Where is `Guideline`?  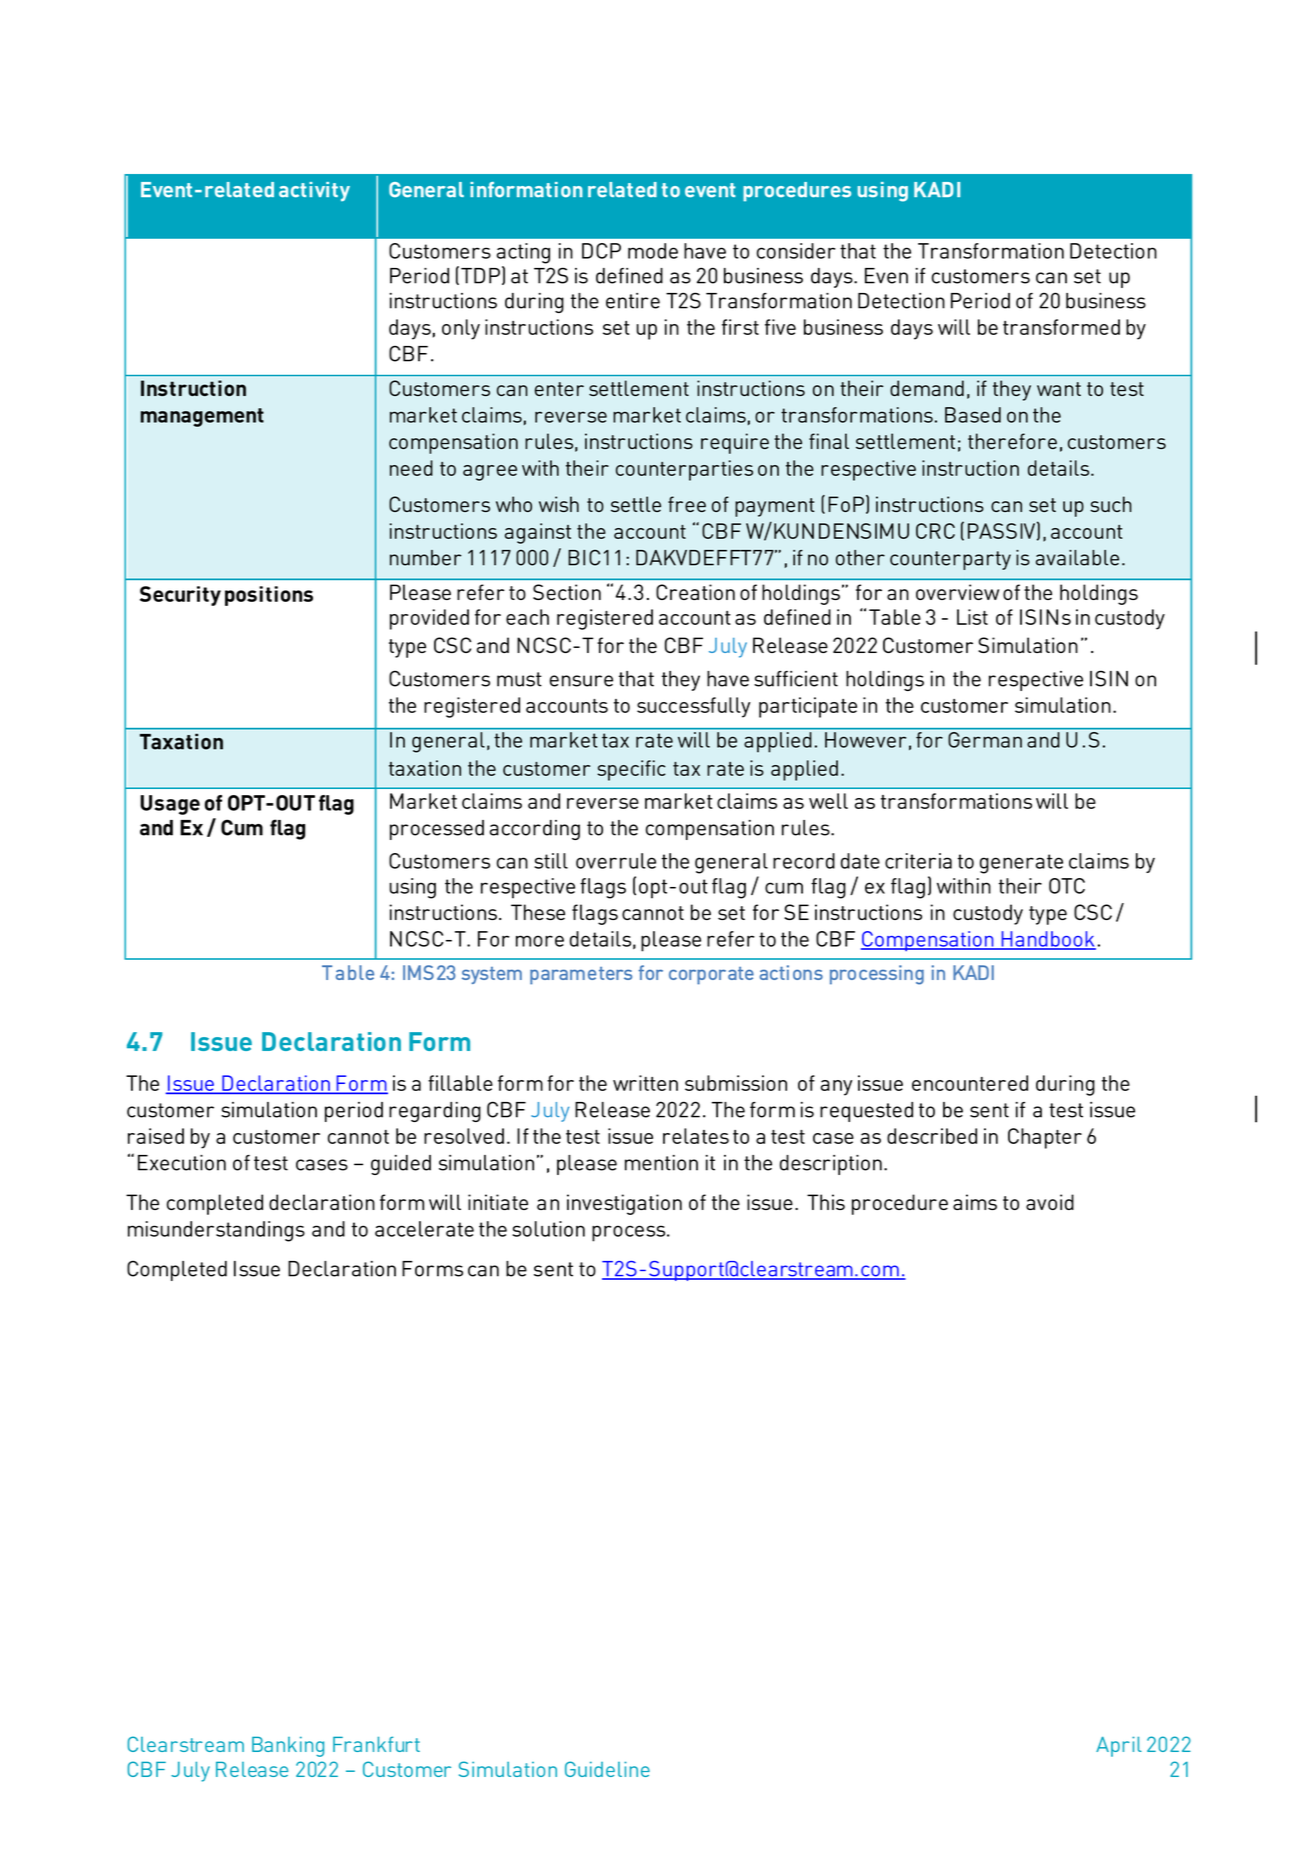
Guideline is located at coordinates (607, 1769).
